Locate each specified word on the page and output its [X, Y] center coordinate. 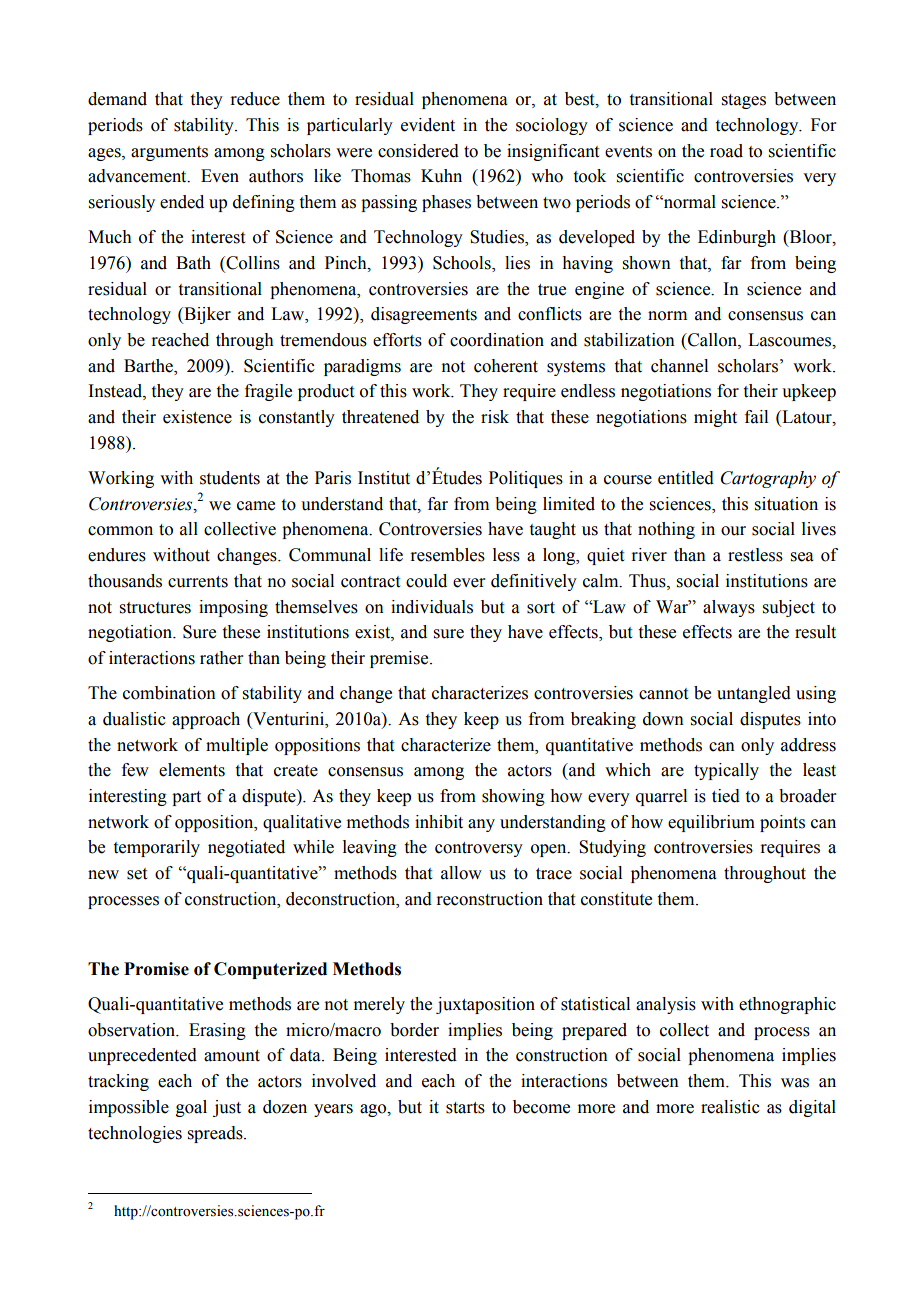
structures [155, 608]
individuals [432, 607]
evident [428, 125]
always [729, 608]
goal [191, 1108]
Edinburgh [737, 238]
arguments [169, 153]
